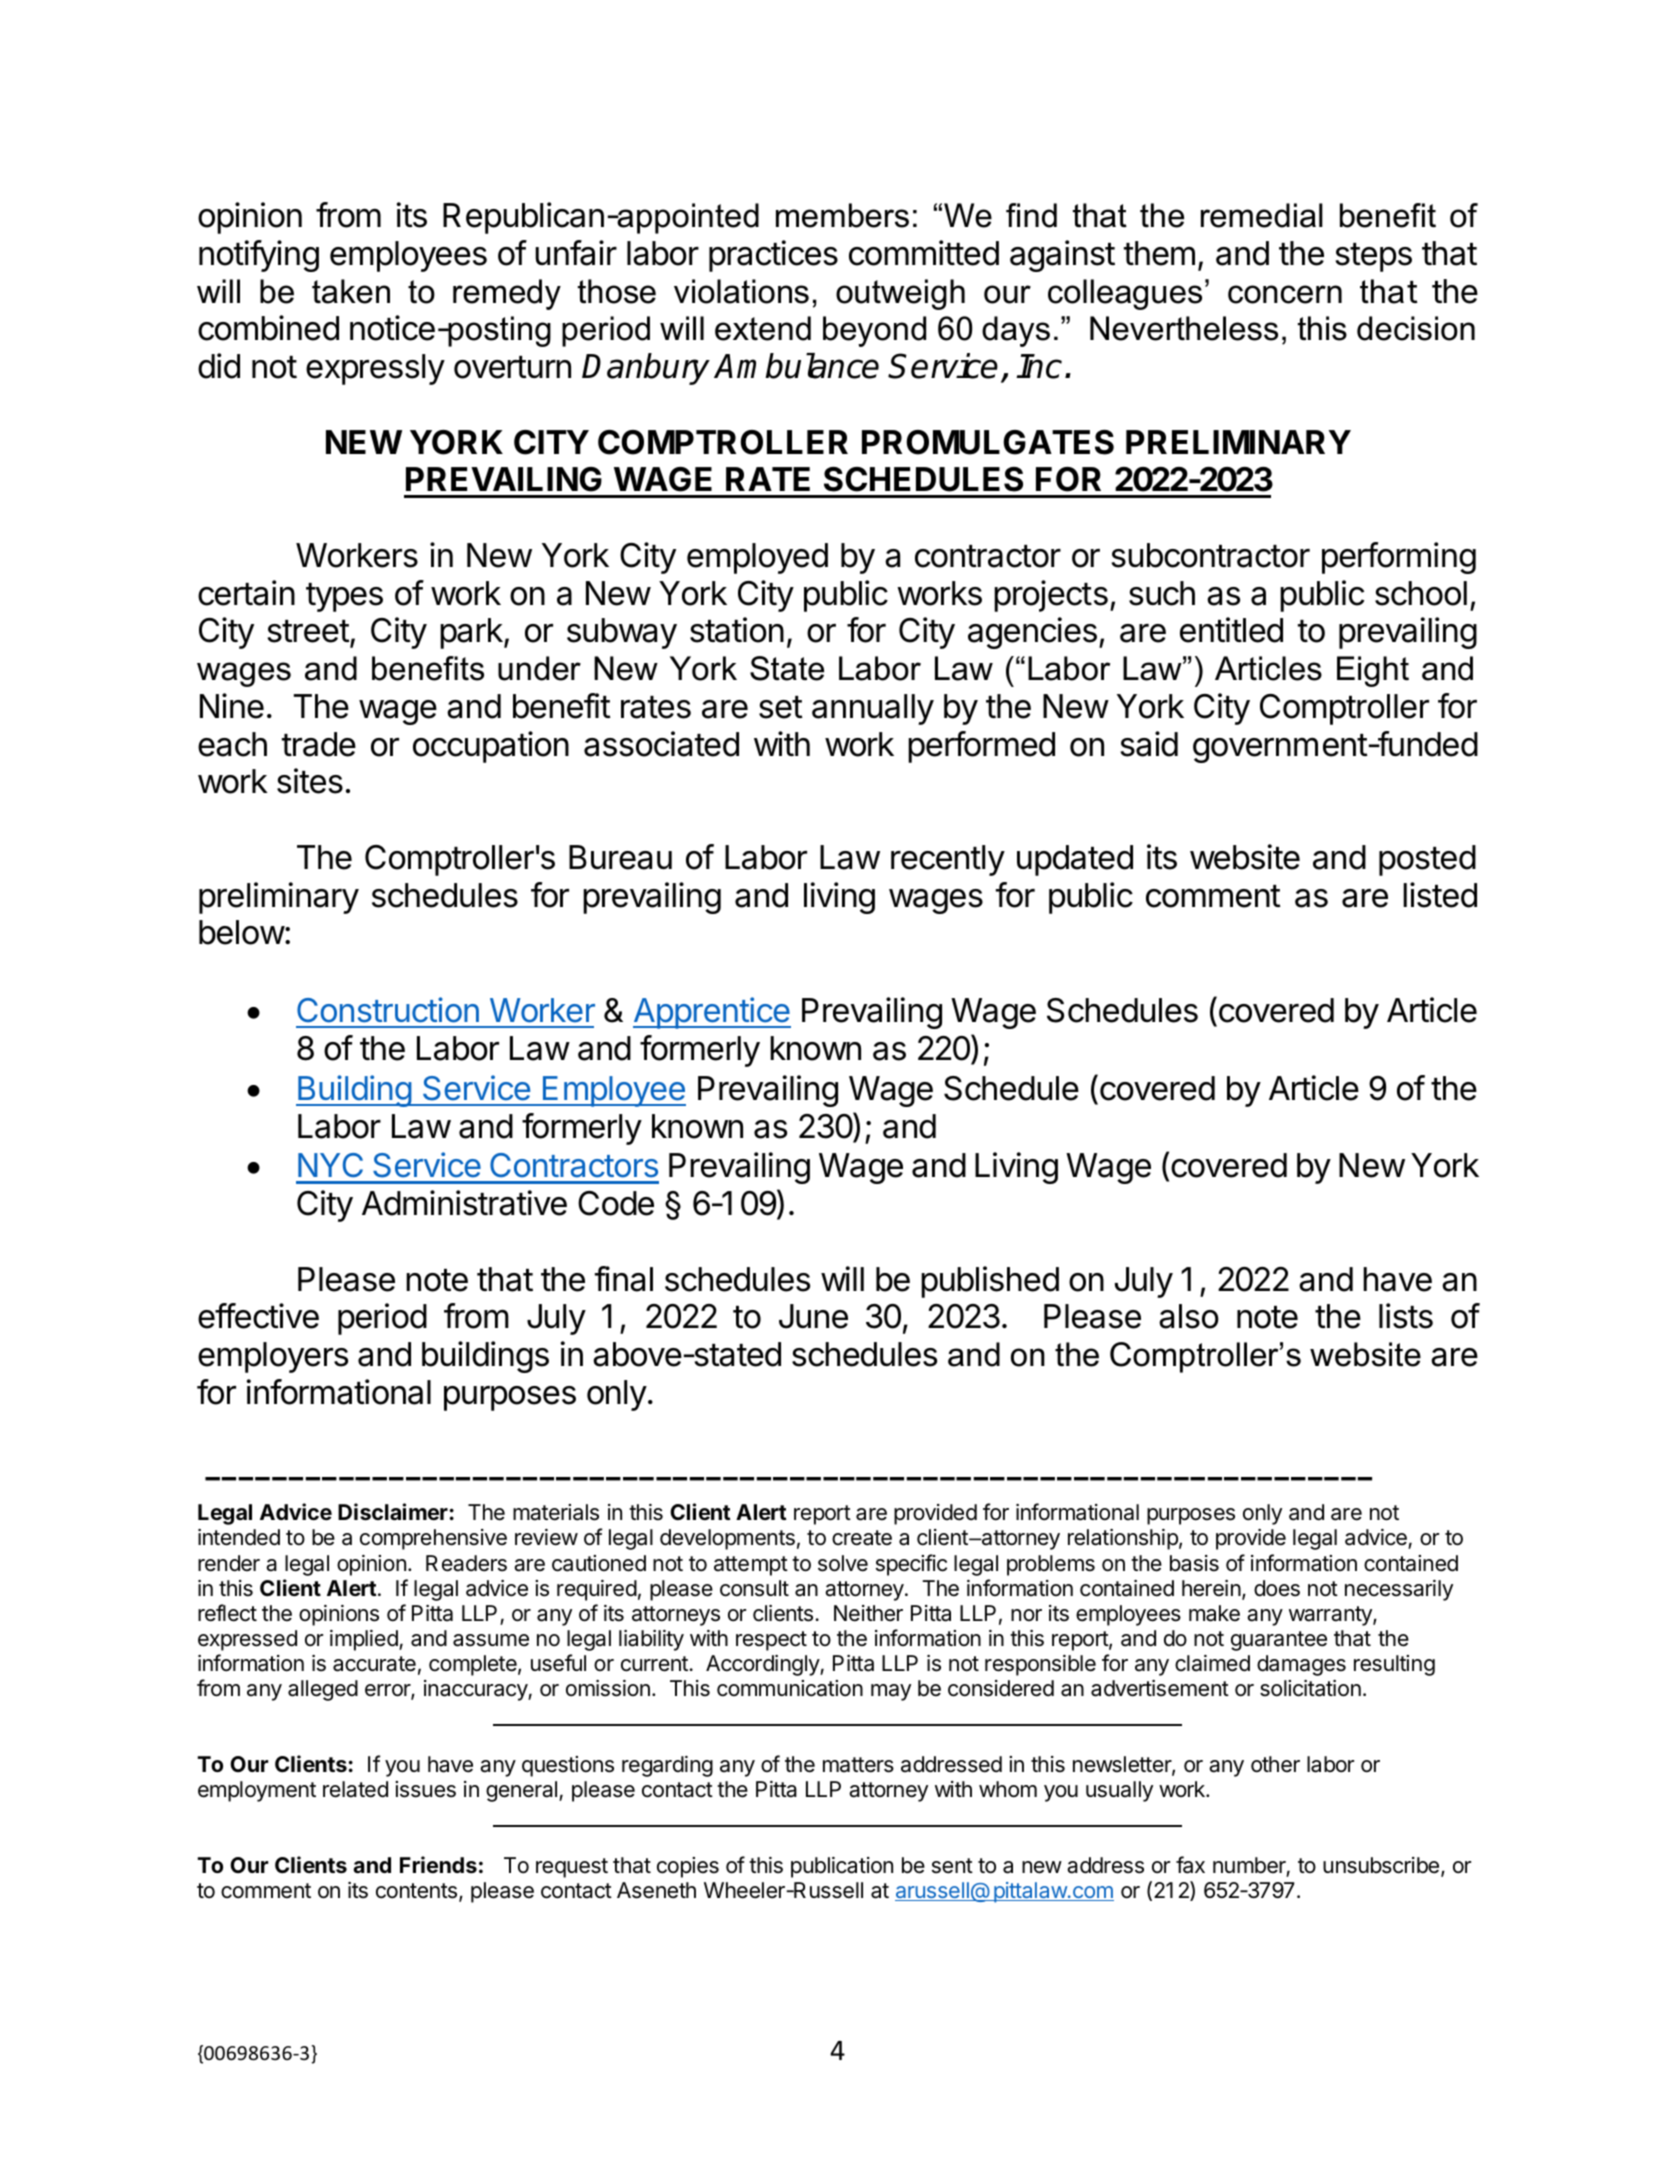  I want to click on practices, so click(773, 256).
